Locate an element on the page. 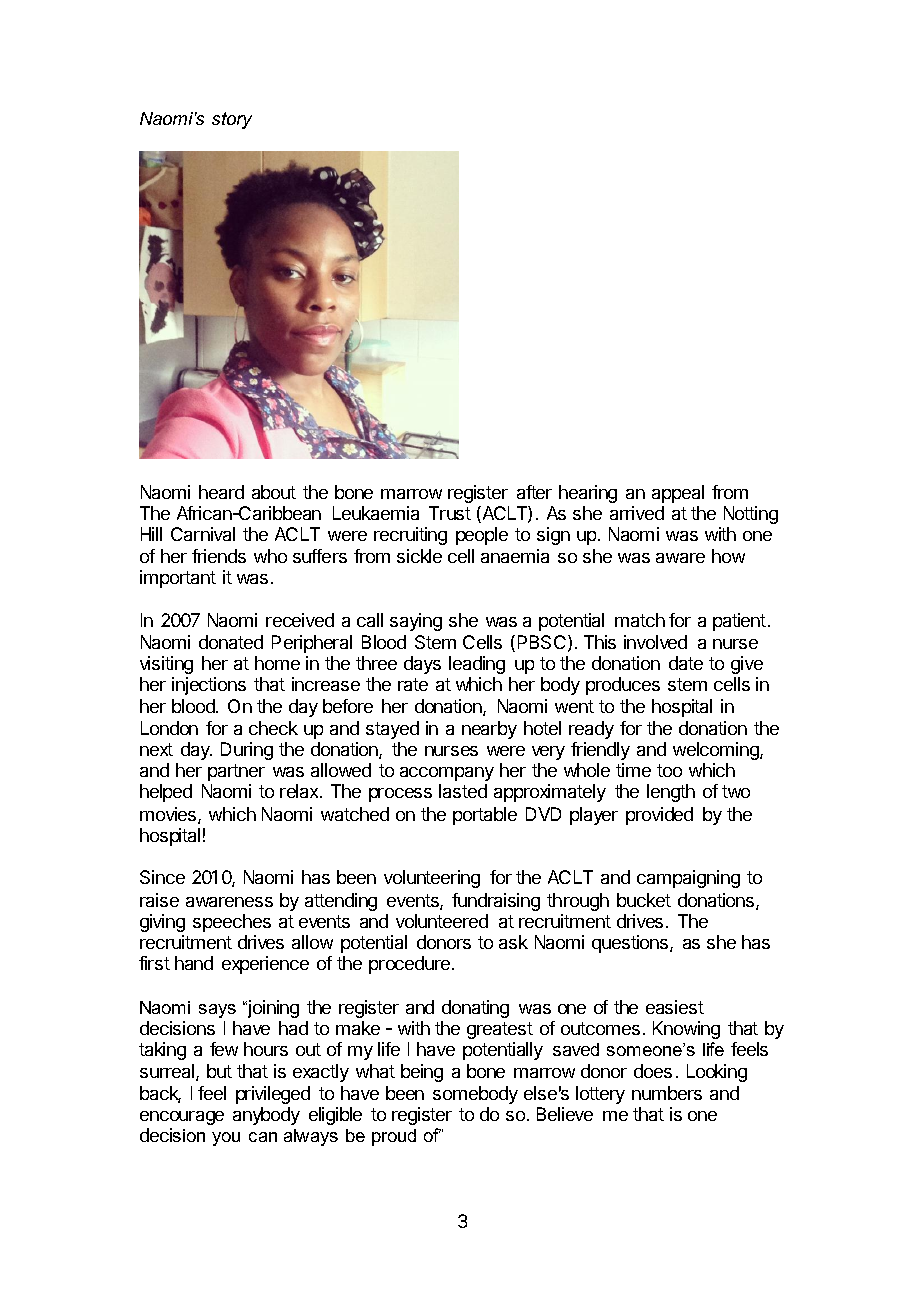 The image size is (924, 1308). saying is located at coordinates (416, 622).
